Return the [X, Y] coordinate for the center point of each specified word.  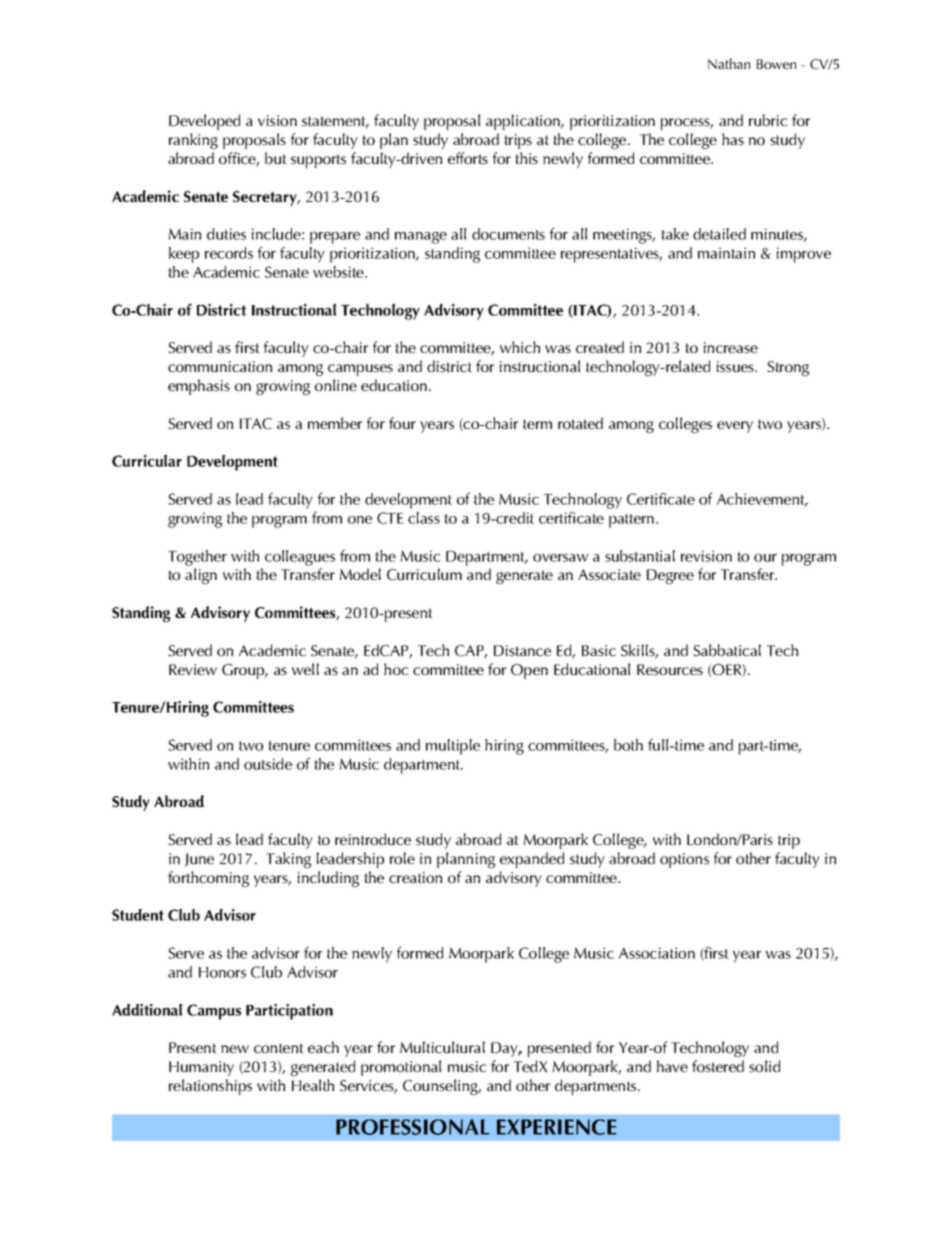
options [684, 860]
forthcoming [208, 879]
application [524, 122]
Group [244, 671]
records [229, 253]
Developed [204, 122]
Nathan [729, 63]
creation [415, 877]
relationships [210, 1087]
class [424, 518]
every [735, 427]
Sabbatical [727, 650]
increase [731, 347]
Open [529, 671]
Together [197, 558]
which [520, 347]
